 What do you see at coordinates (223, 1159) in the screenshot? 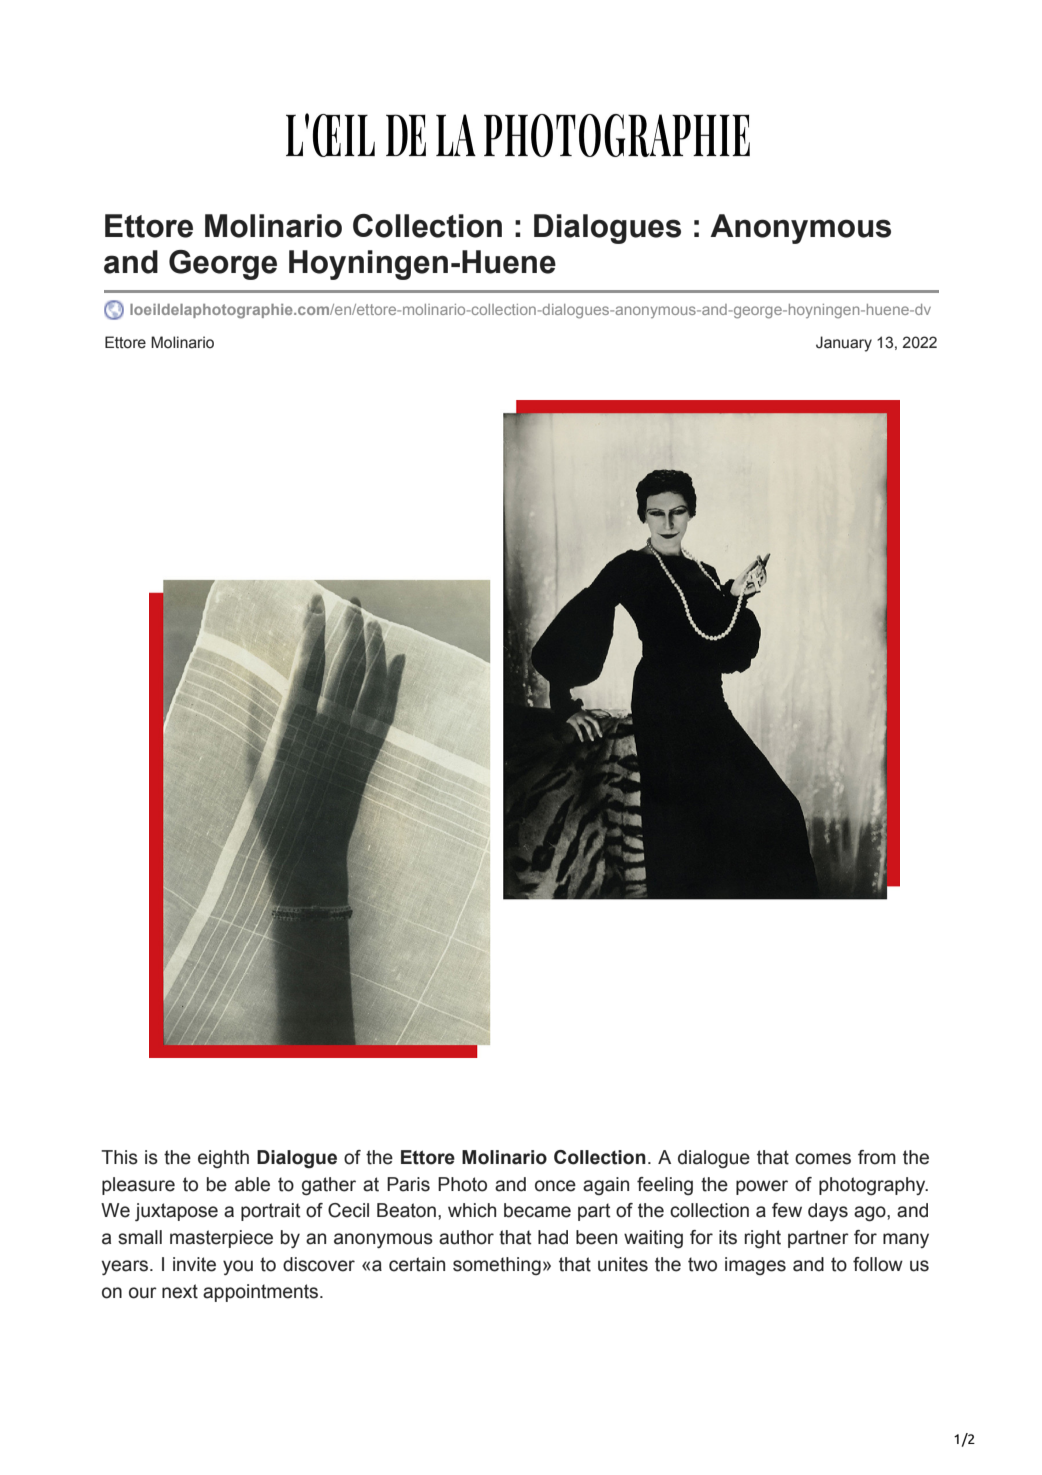
I see `eighth` at bounding box center [223, 1159].
